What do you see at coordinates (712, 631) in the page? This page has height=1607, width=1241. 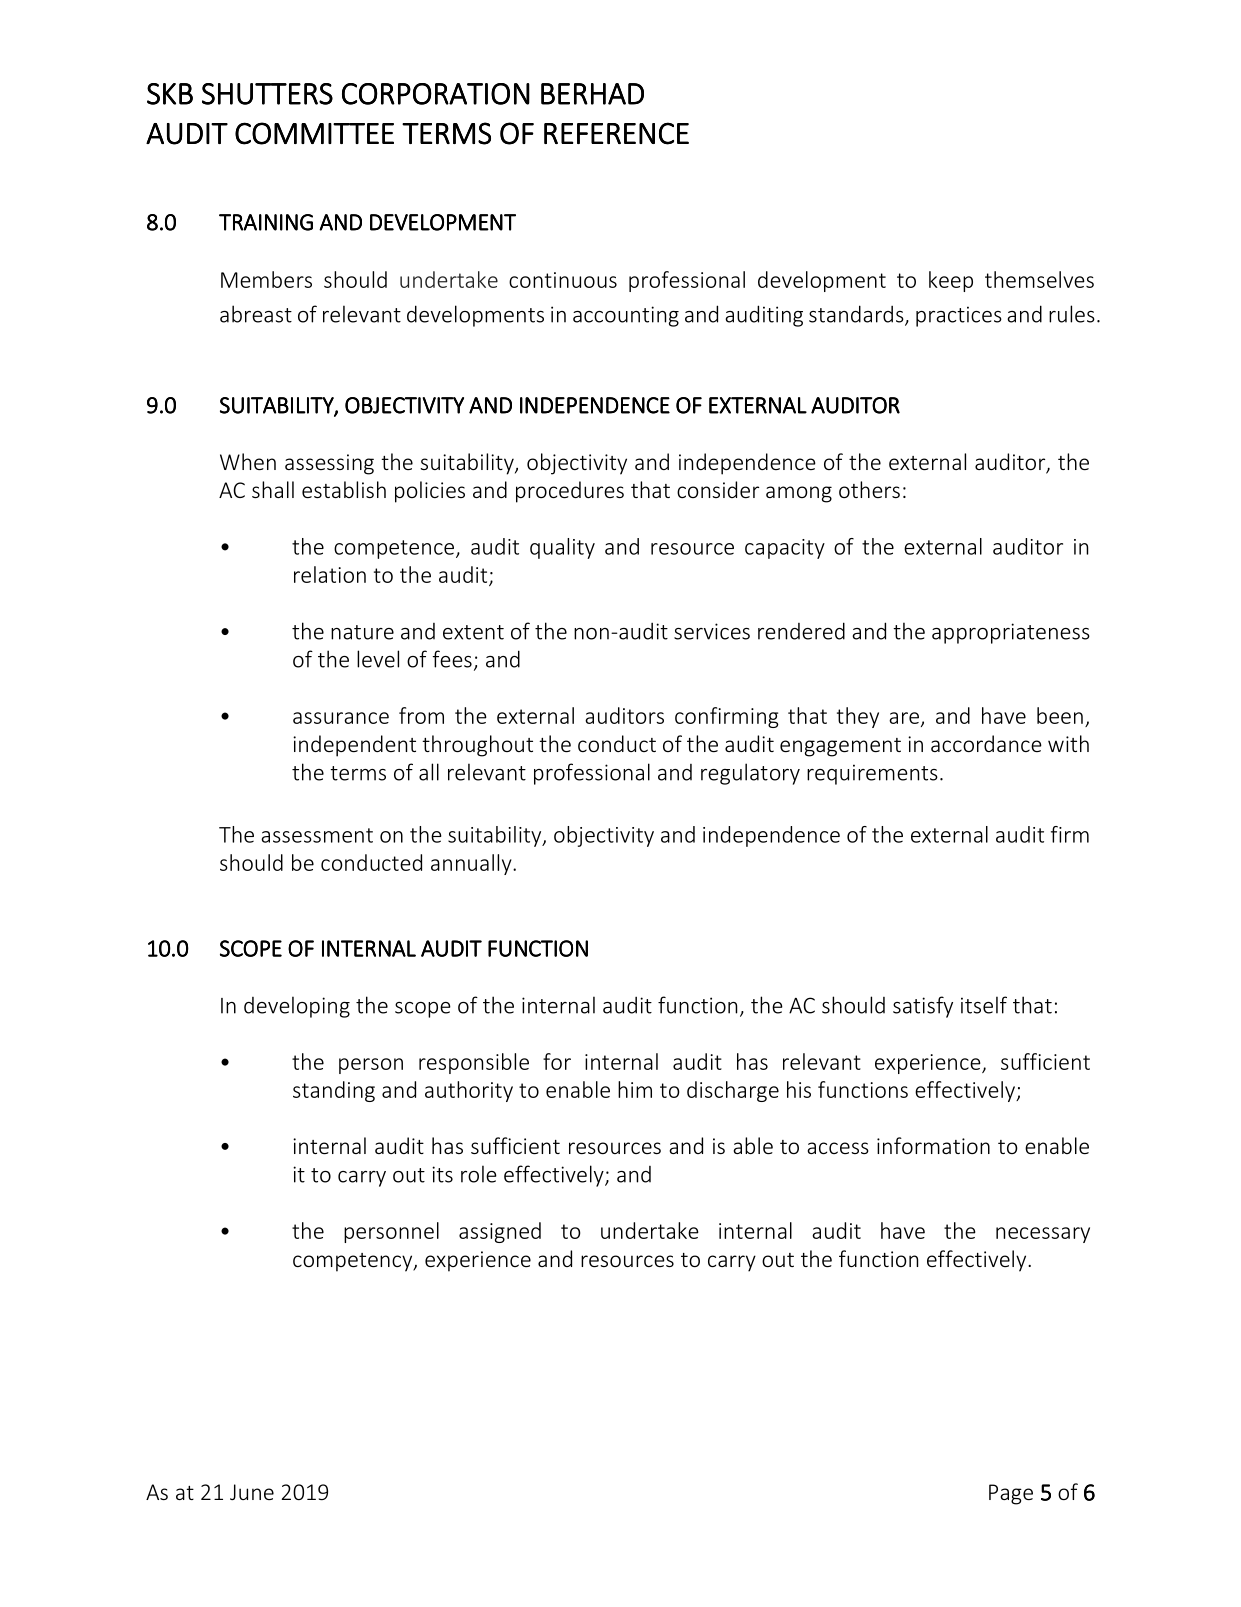 I see `services` at bounding box center [712, 631].
